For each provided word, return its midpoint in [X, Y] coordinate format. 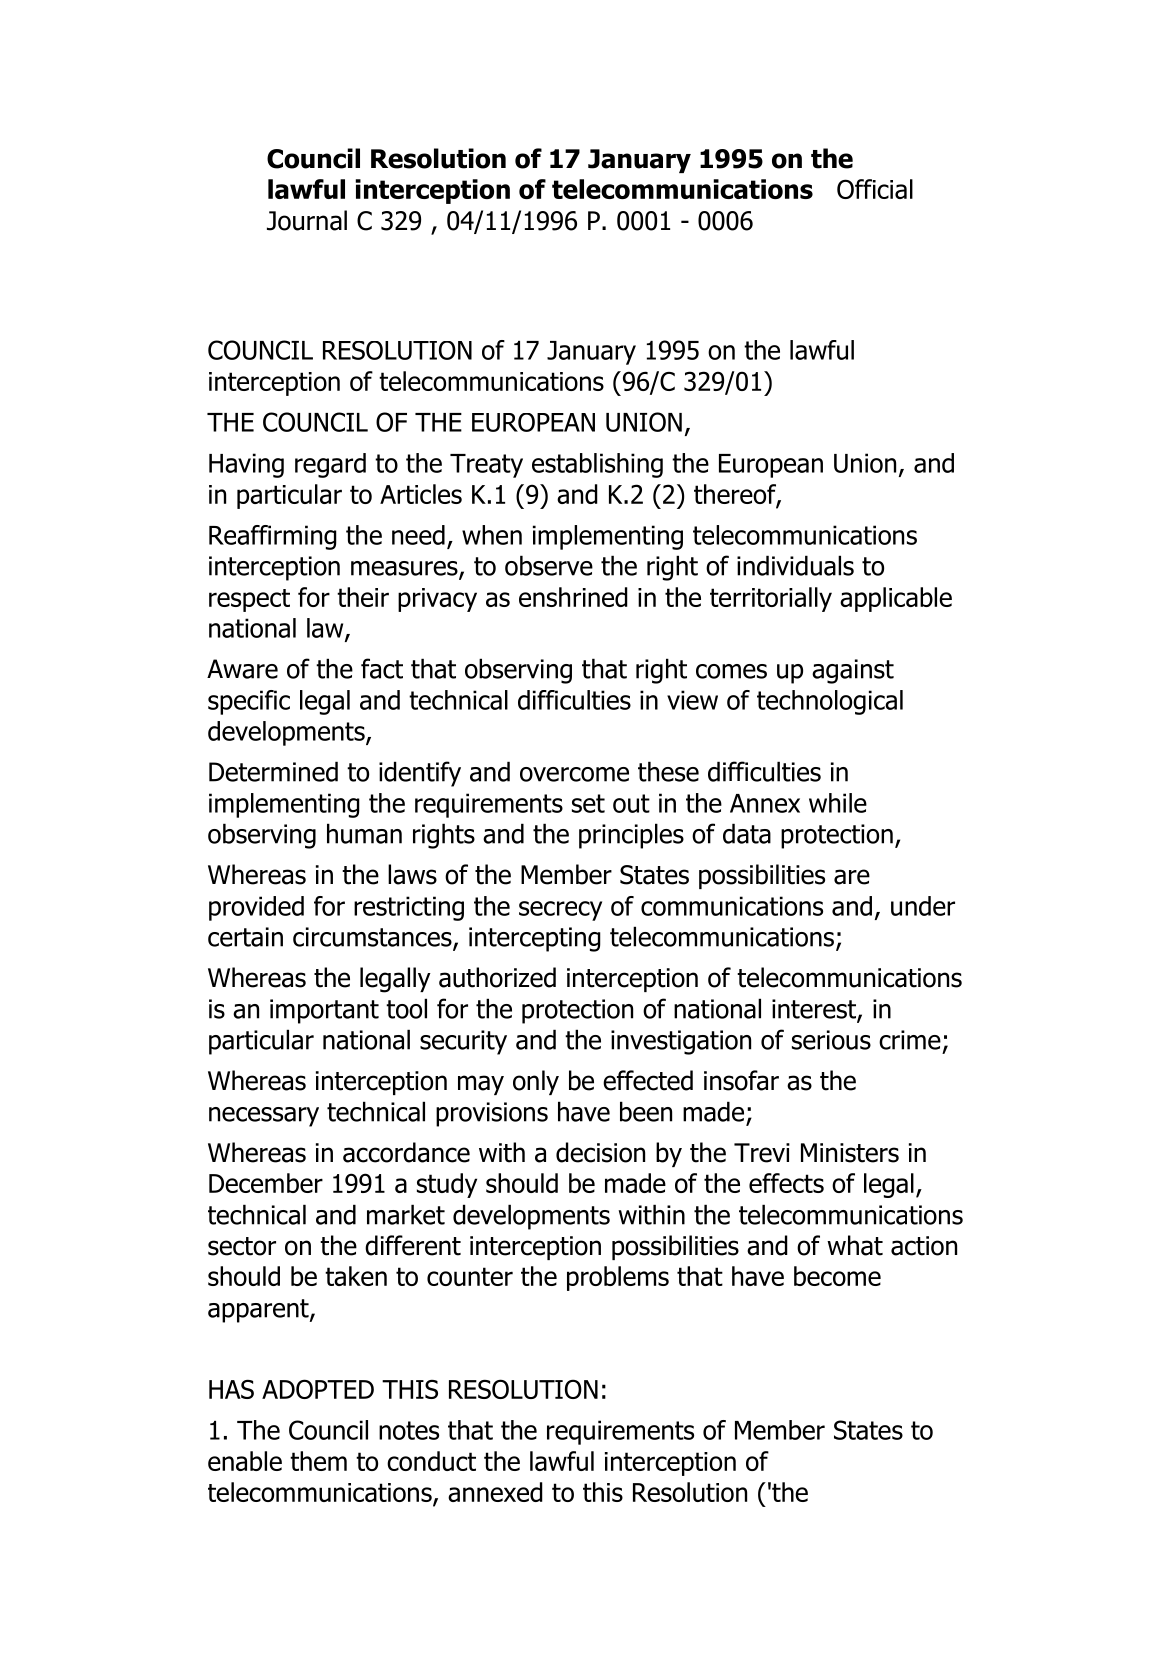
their [363, 597]
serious [831, 1040]
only [536, 1082]
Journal [307, 220]
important [324, 1011]
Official [875, 189]
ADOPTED [318, 1389]
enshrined [573, 597]
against [853, 671]
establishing [597, 465]
